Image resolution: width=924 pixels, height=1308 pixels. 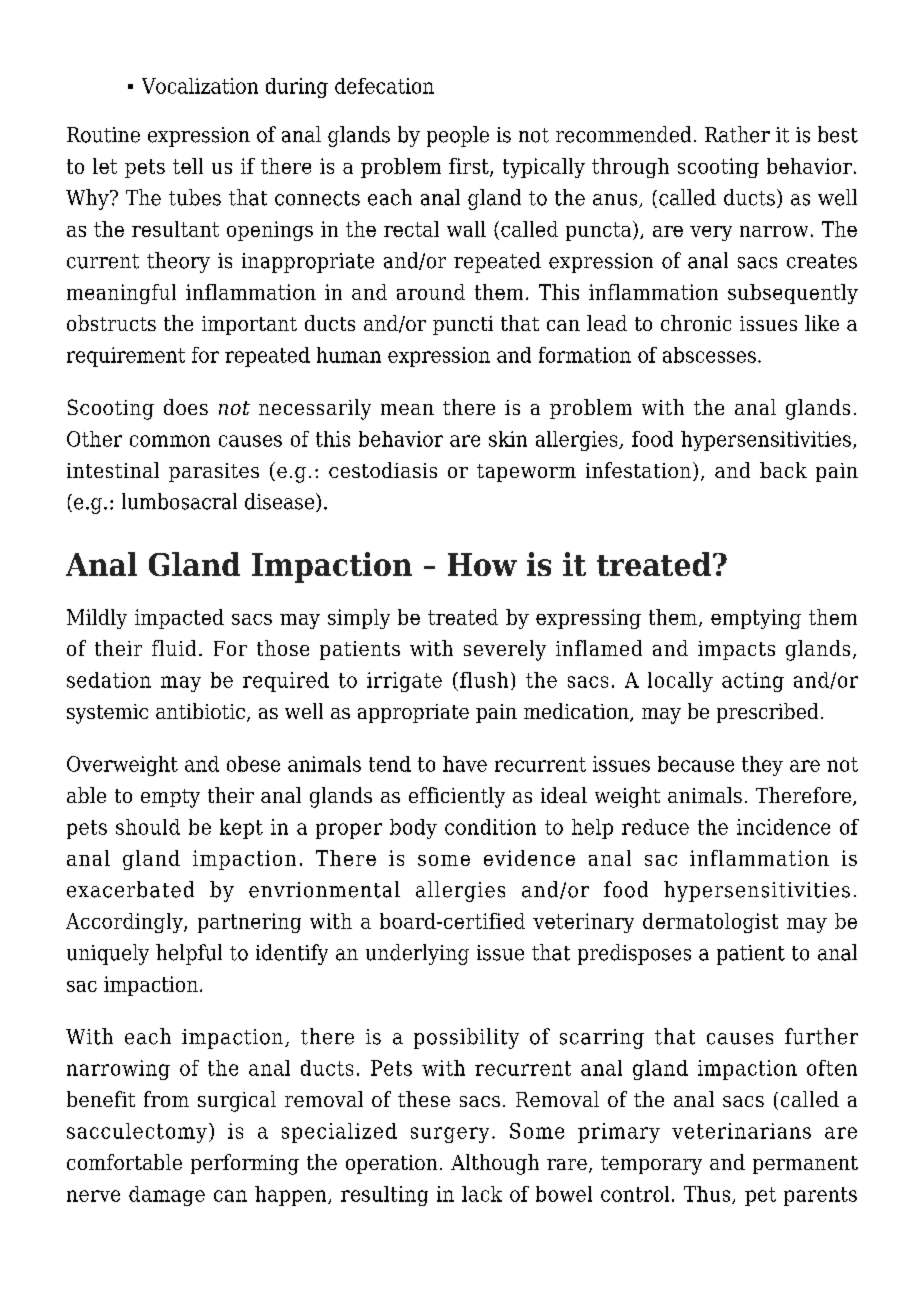 I want to click on Vocalization, so click(x=200, y=86).
